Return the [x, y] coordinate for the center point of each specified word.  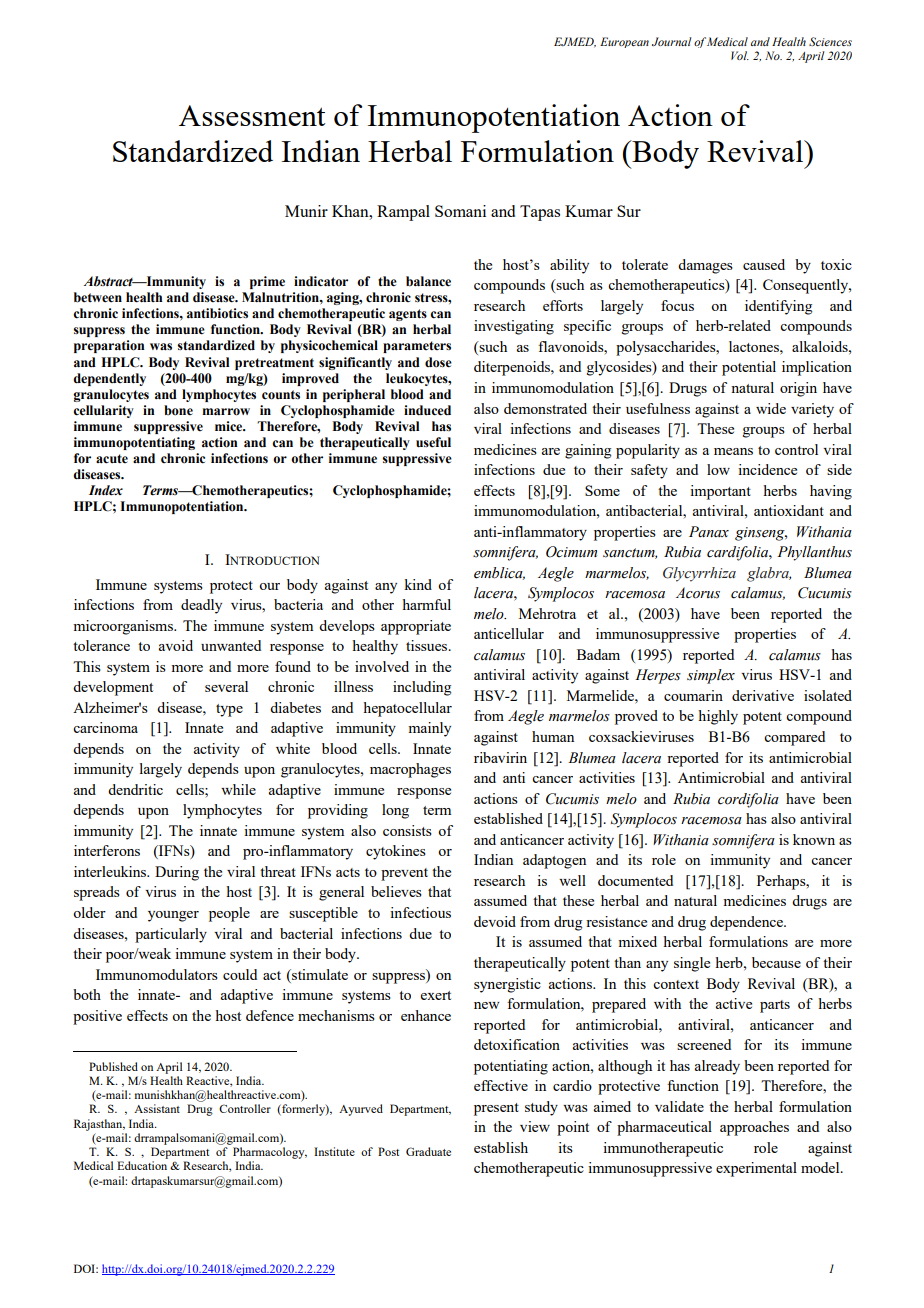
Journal [671, 41]
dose [438, 362]
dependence [747, 923]
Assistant [157, 1108]
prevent [404, 874]
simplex [711, 676]
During [177, 873]
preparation [109, 346]
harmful [426, 604]
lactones [755, 346]
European [624, 42]
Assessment [252, 115]
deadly [201, 606]
